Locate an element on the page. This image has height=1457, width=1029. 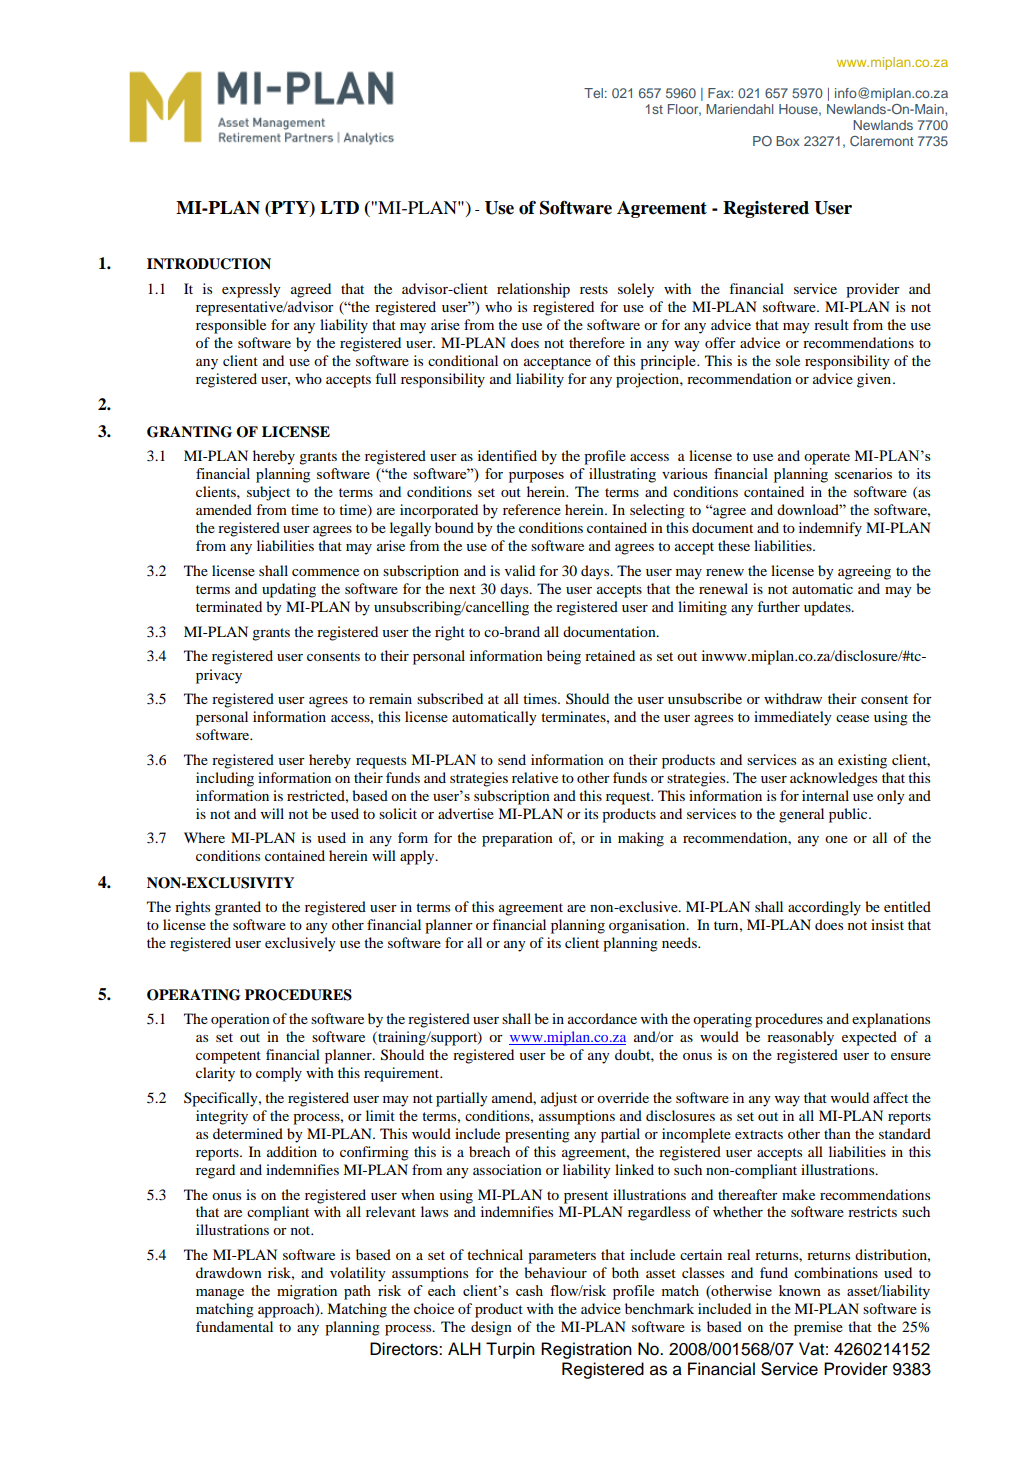
subject is located at coordinates (268, 493).
